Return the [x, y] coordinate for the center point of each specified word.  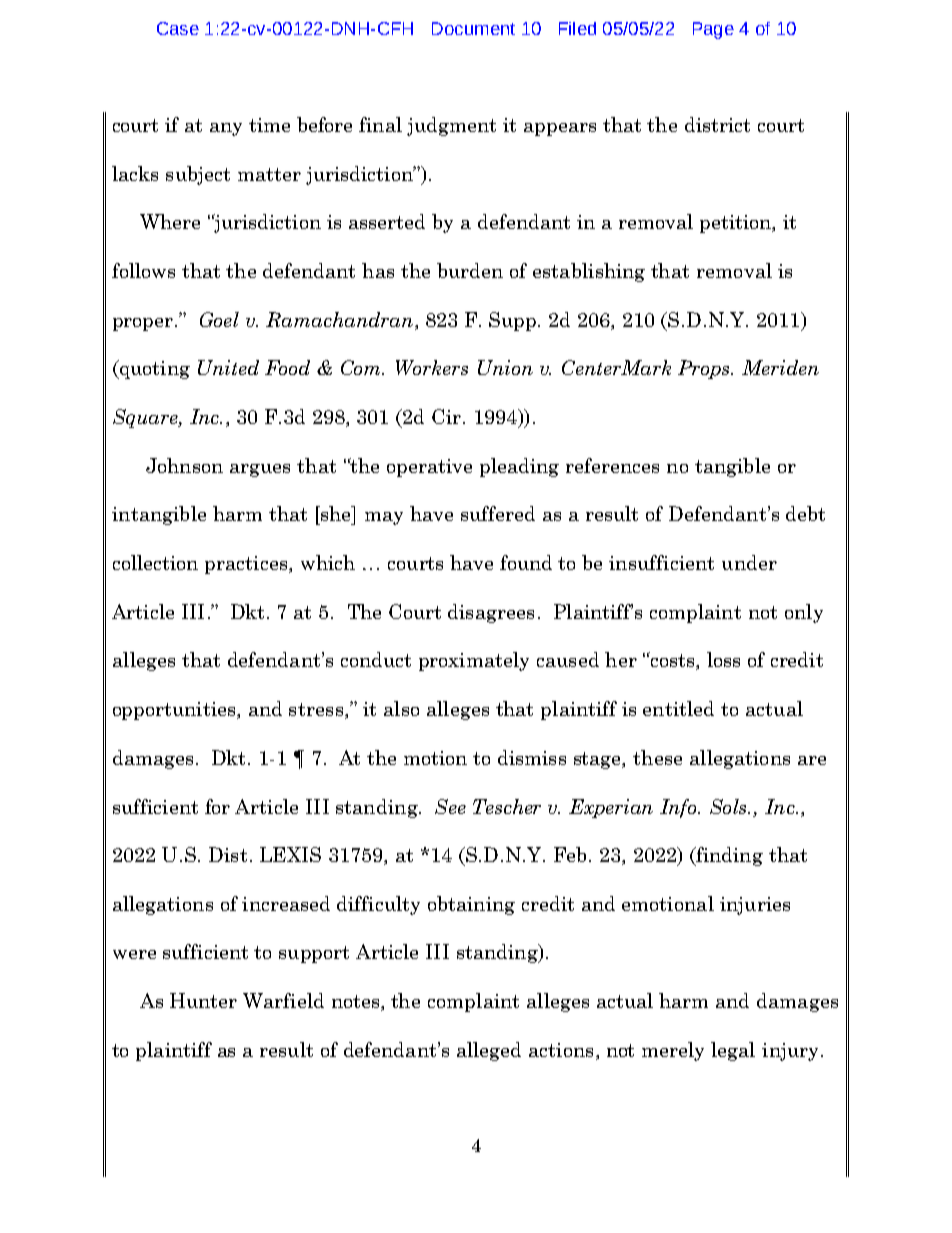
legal [733, 1051]
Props [705, 369]
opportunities [176, 711]
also [401, 708]
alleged [489, 1051]
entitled [678, 708]
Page [713, 30]
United [228, 367]
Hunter [203, 1000]
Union [505, 367]
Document [473, 28]
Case [178, 28]
